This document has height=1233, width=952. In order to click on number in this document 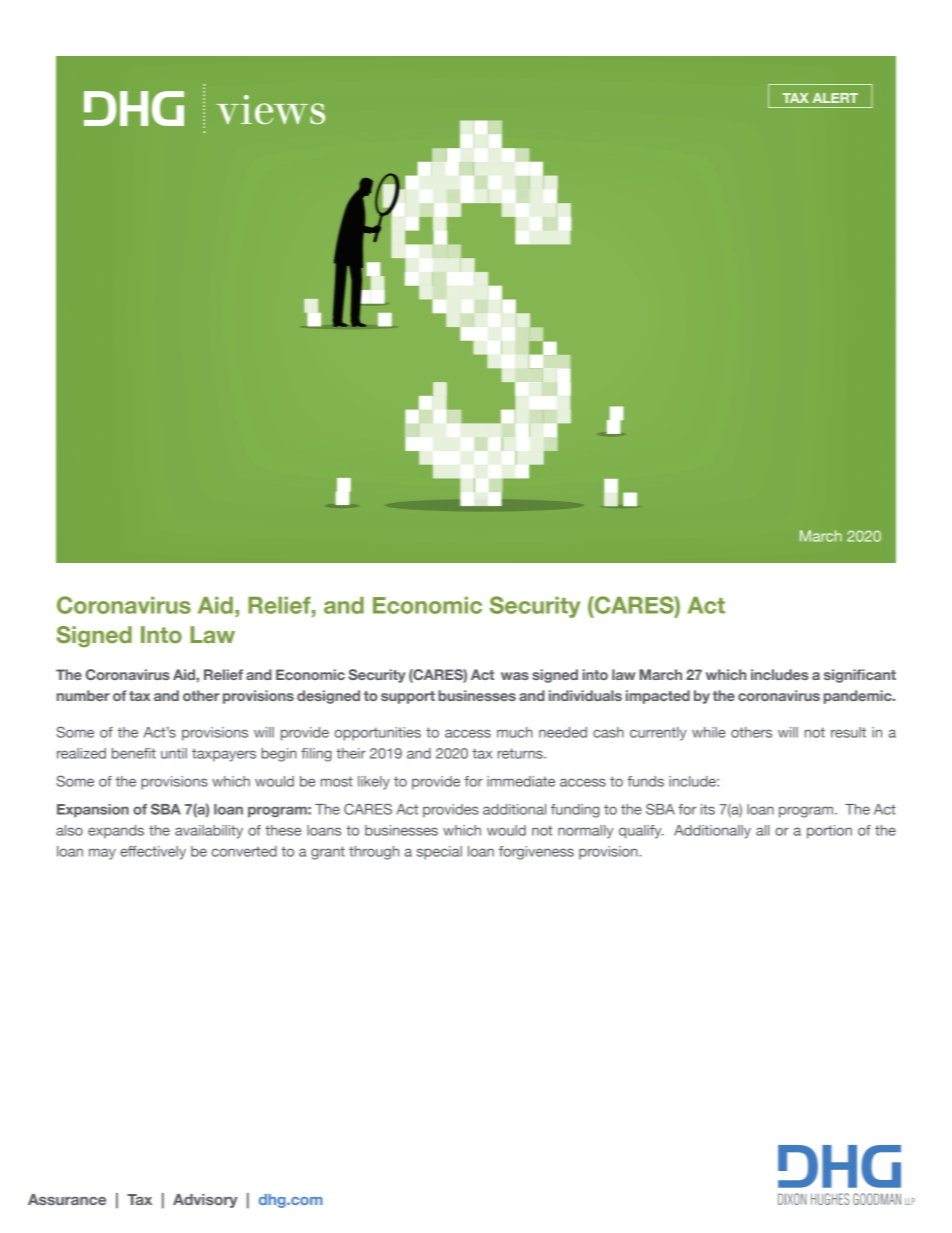, I will do `click(83, 695)`.
